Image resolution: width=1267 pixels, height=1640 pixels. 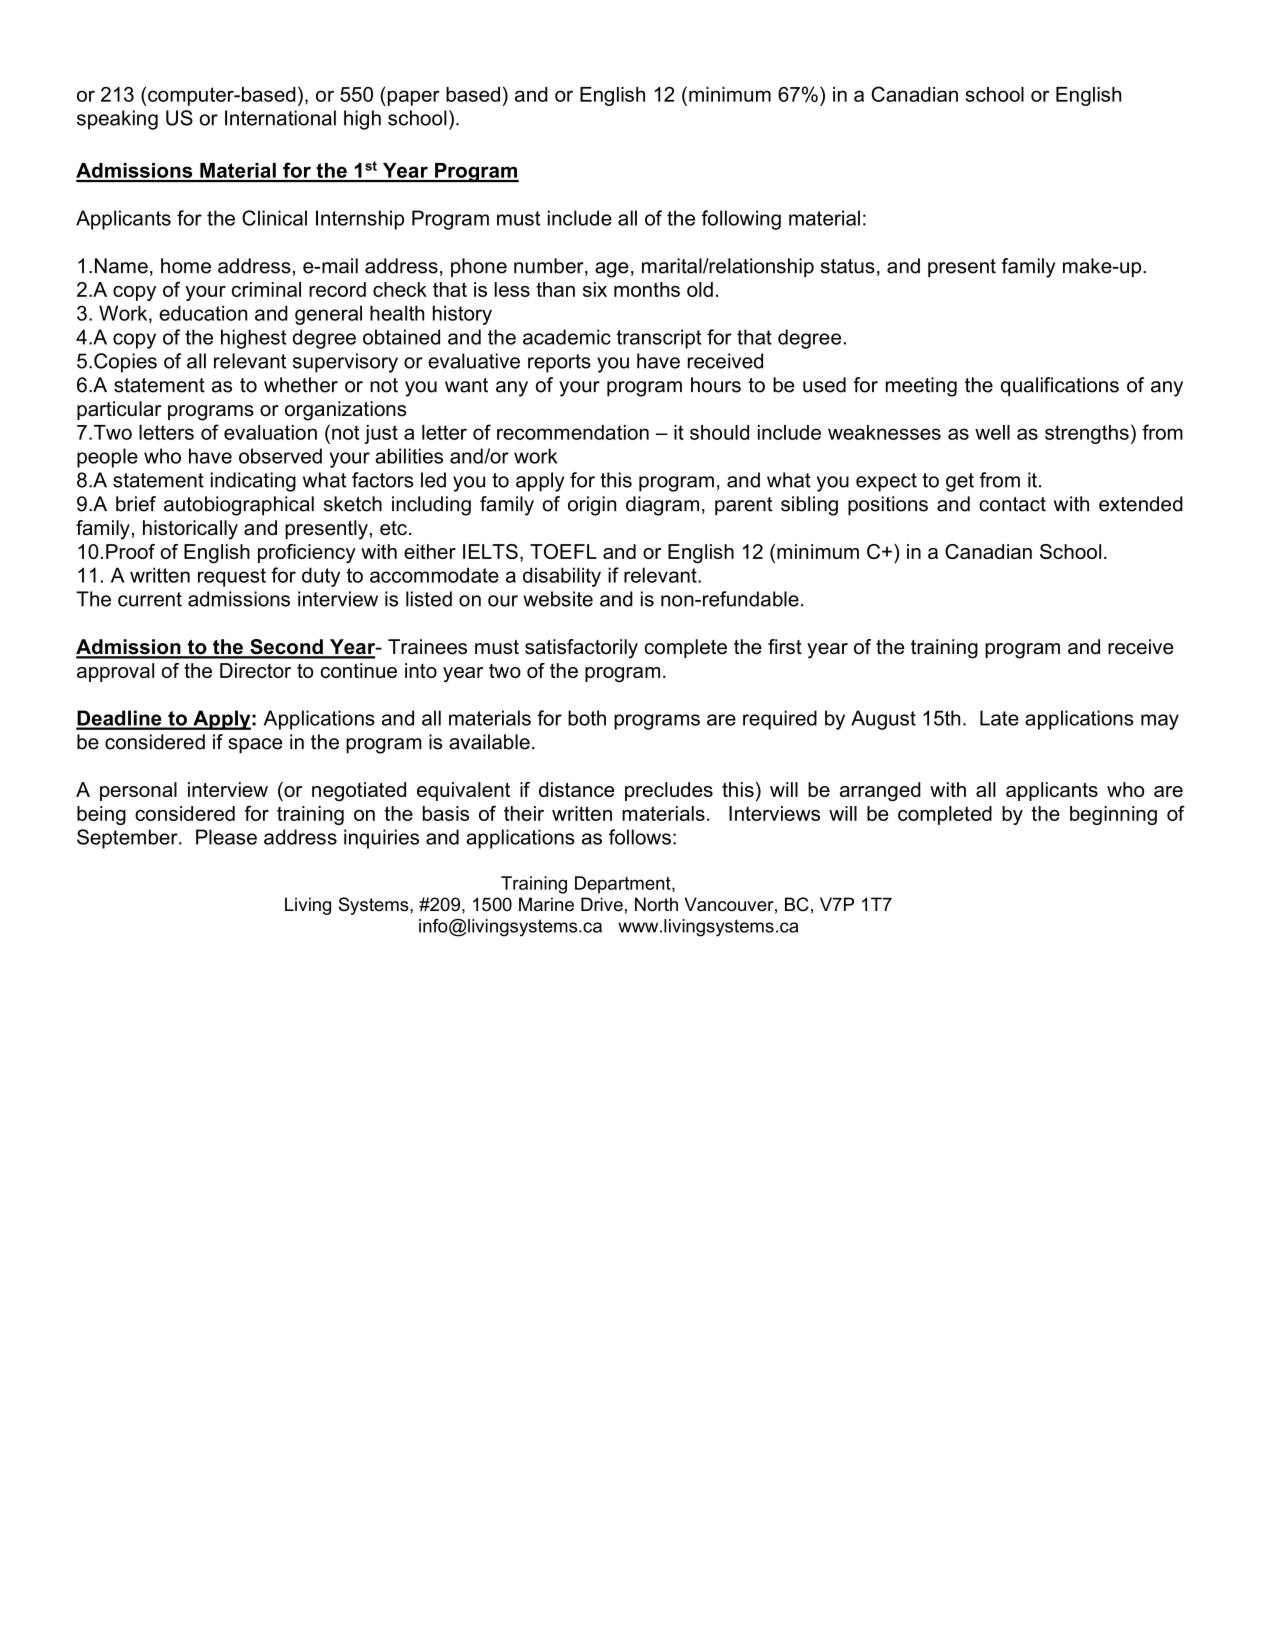 What do you see at coordinates (301, 385) in the screenshot?
I see `whether` at bounding box center [301, 385].
